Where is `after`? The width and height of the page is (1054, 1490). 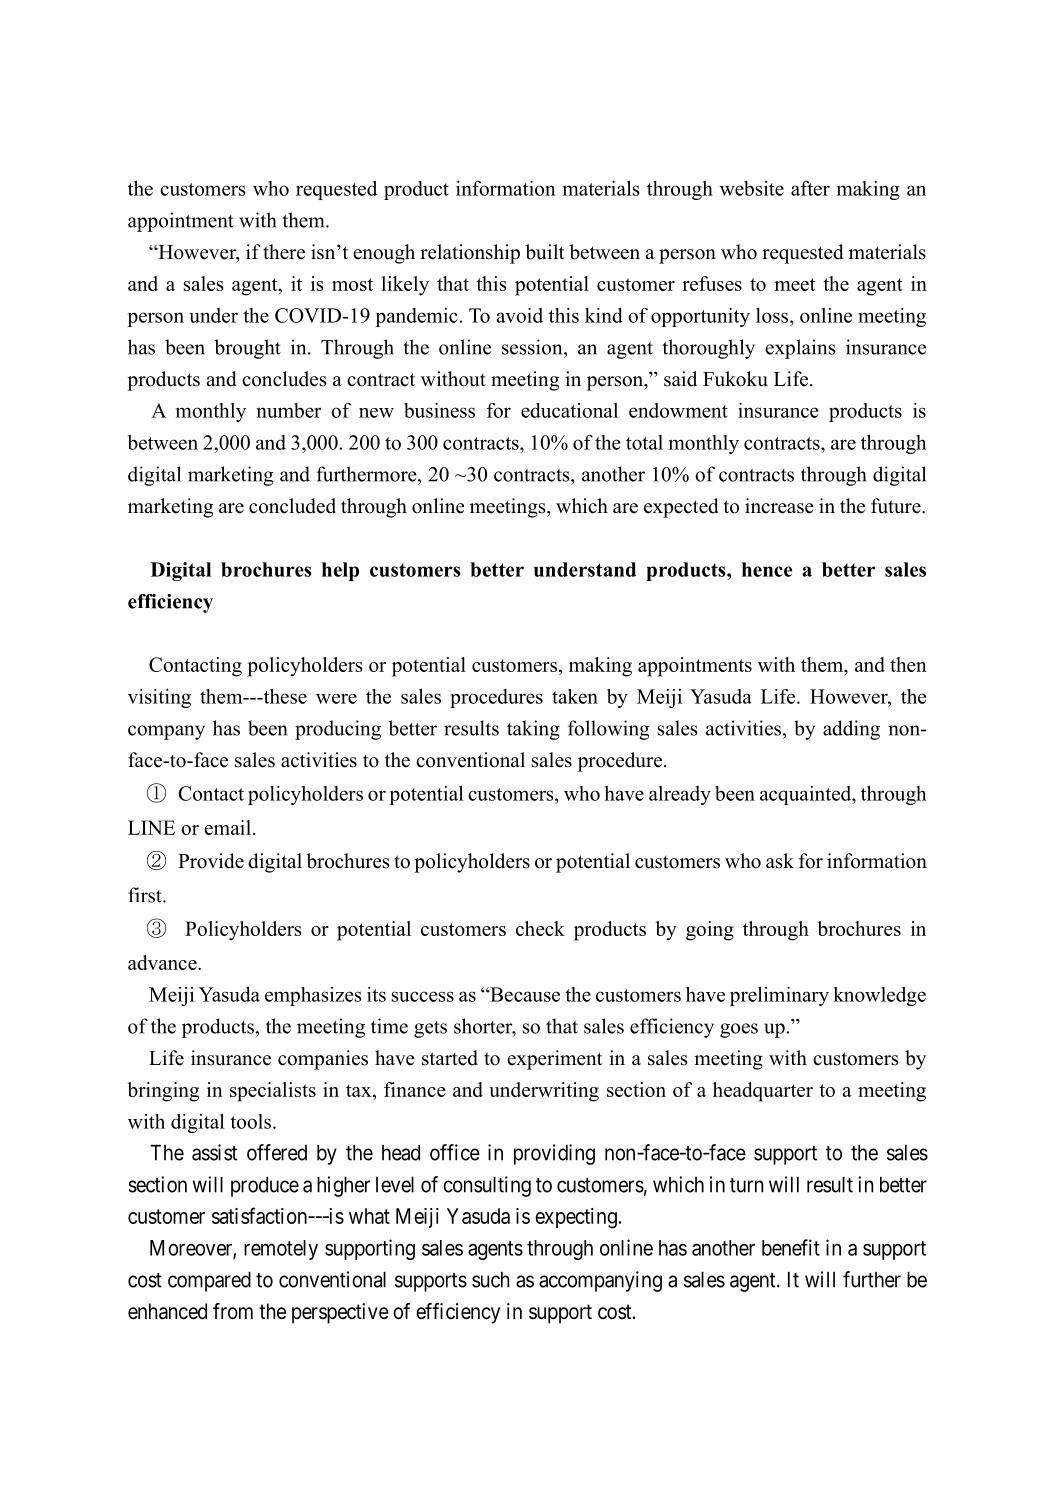 after is located at coordinates (810, 188).
